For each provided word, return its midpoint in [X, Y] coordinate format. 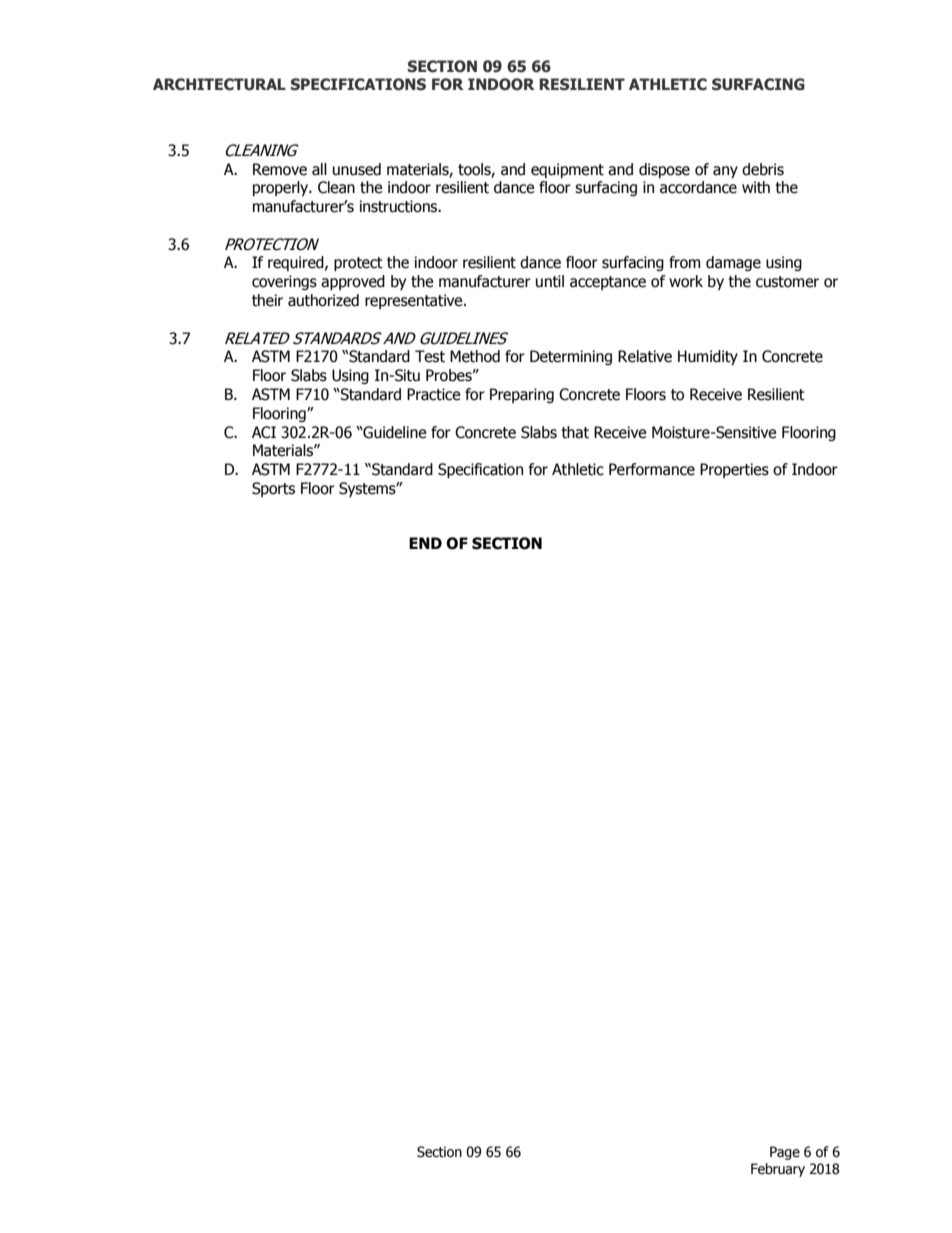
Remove [280, 169]
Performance [652, 469]
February [778, 1170]
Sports [273, 489]
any [725, 172]
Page [785, 1153]
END [425, 543]
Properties [734, 470]
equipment [567, 170]
